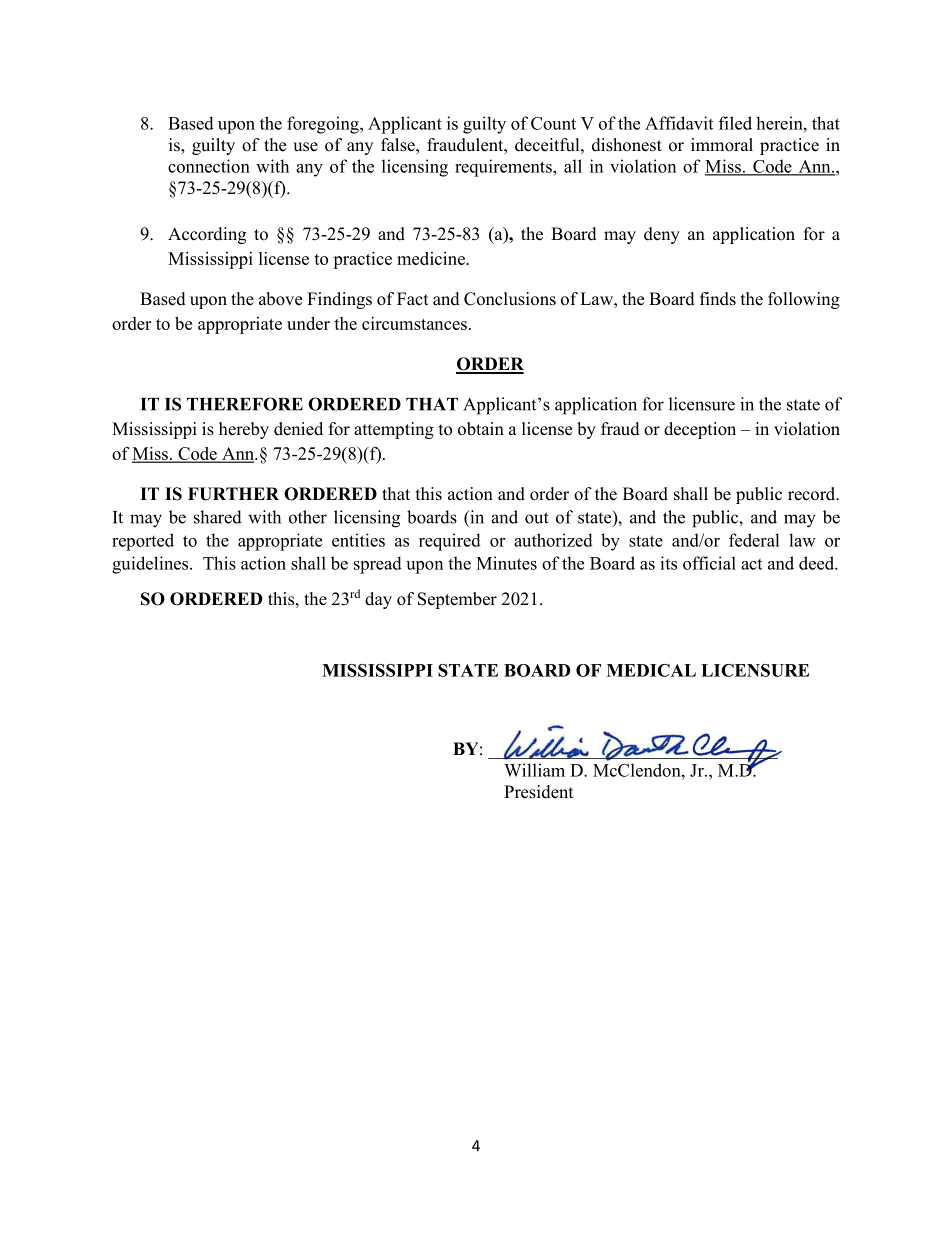  Describe the element at coordinates (151, 565) in the page. I see `guidelines` at that location.
